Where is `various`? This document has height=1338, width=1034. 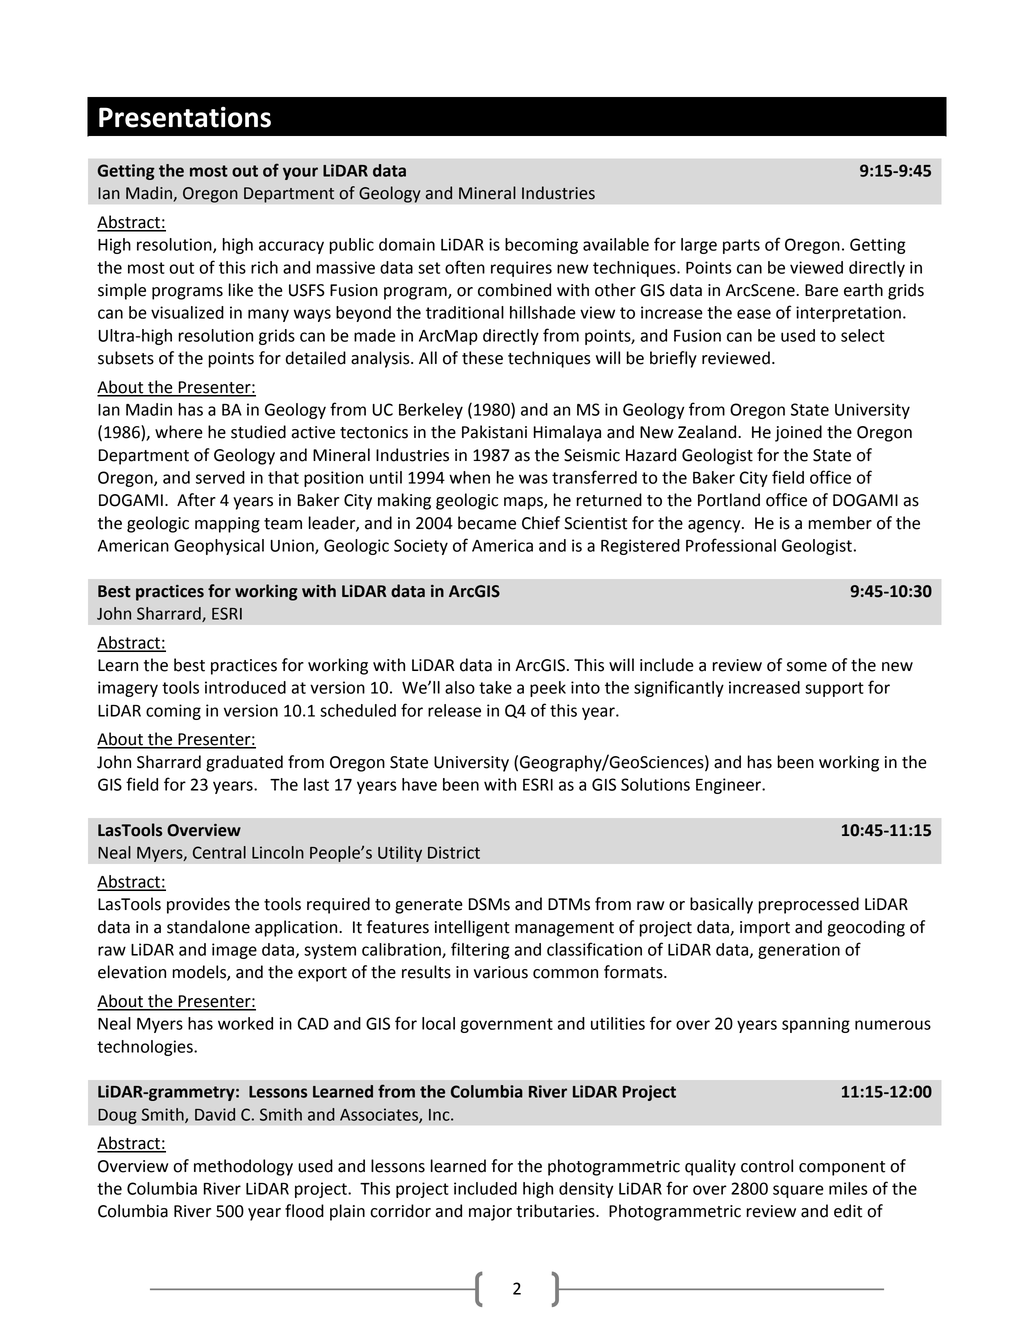 various is located at coordinates (501, 972).
